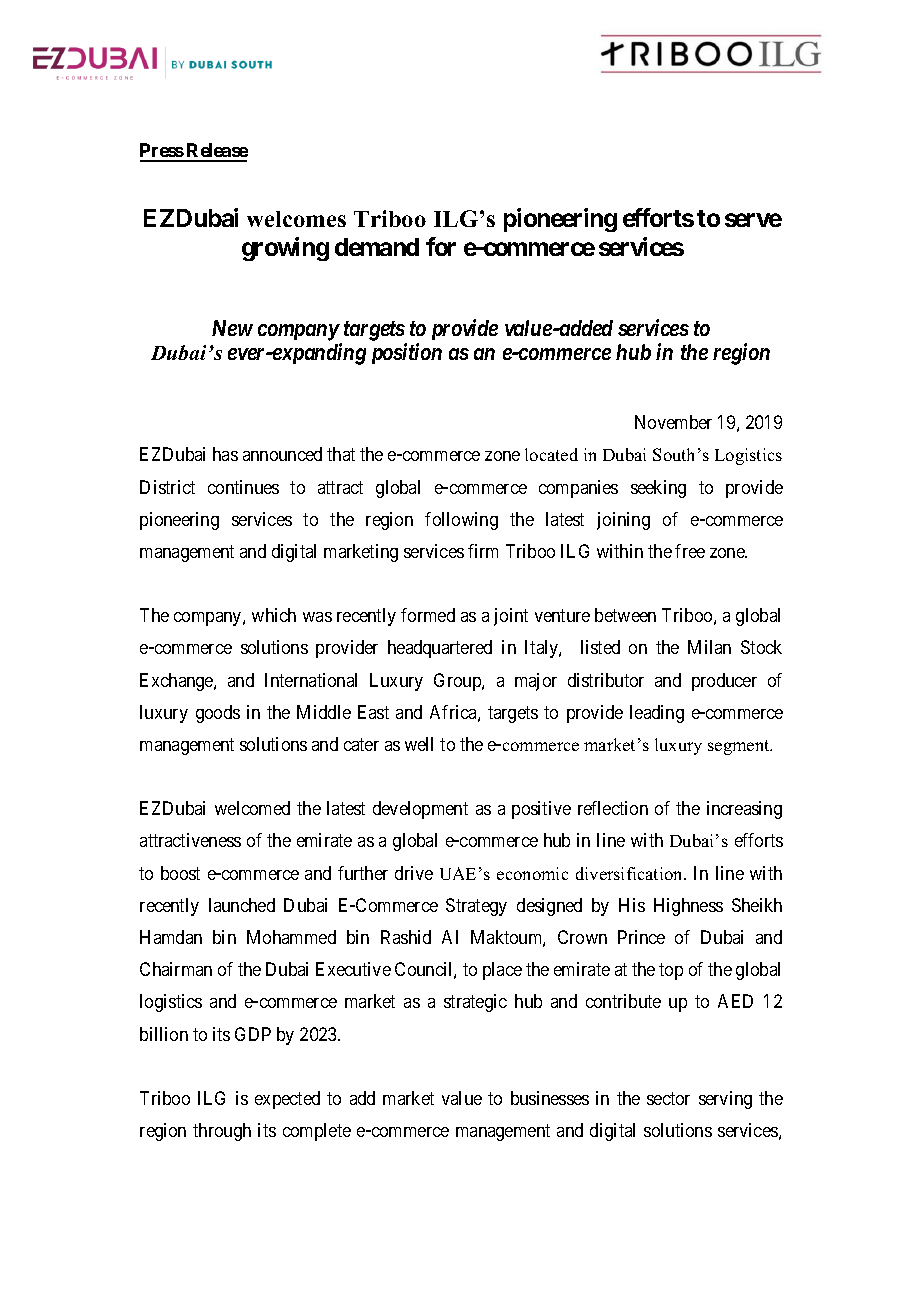 The height and width of the document is (1309, 924). What do you see at coordinates (222, 1132) in the document?
I see `through` at bounding box center [222, 1132].
